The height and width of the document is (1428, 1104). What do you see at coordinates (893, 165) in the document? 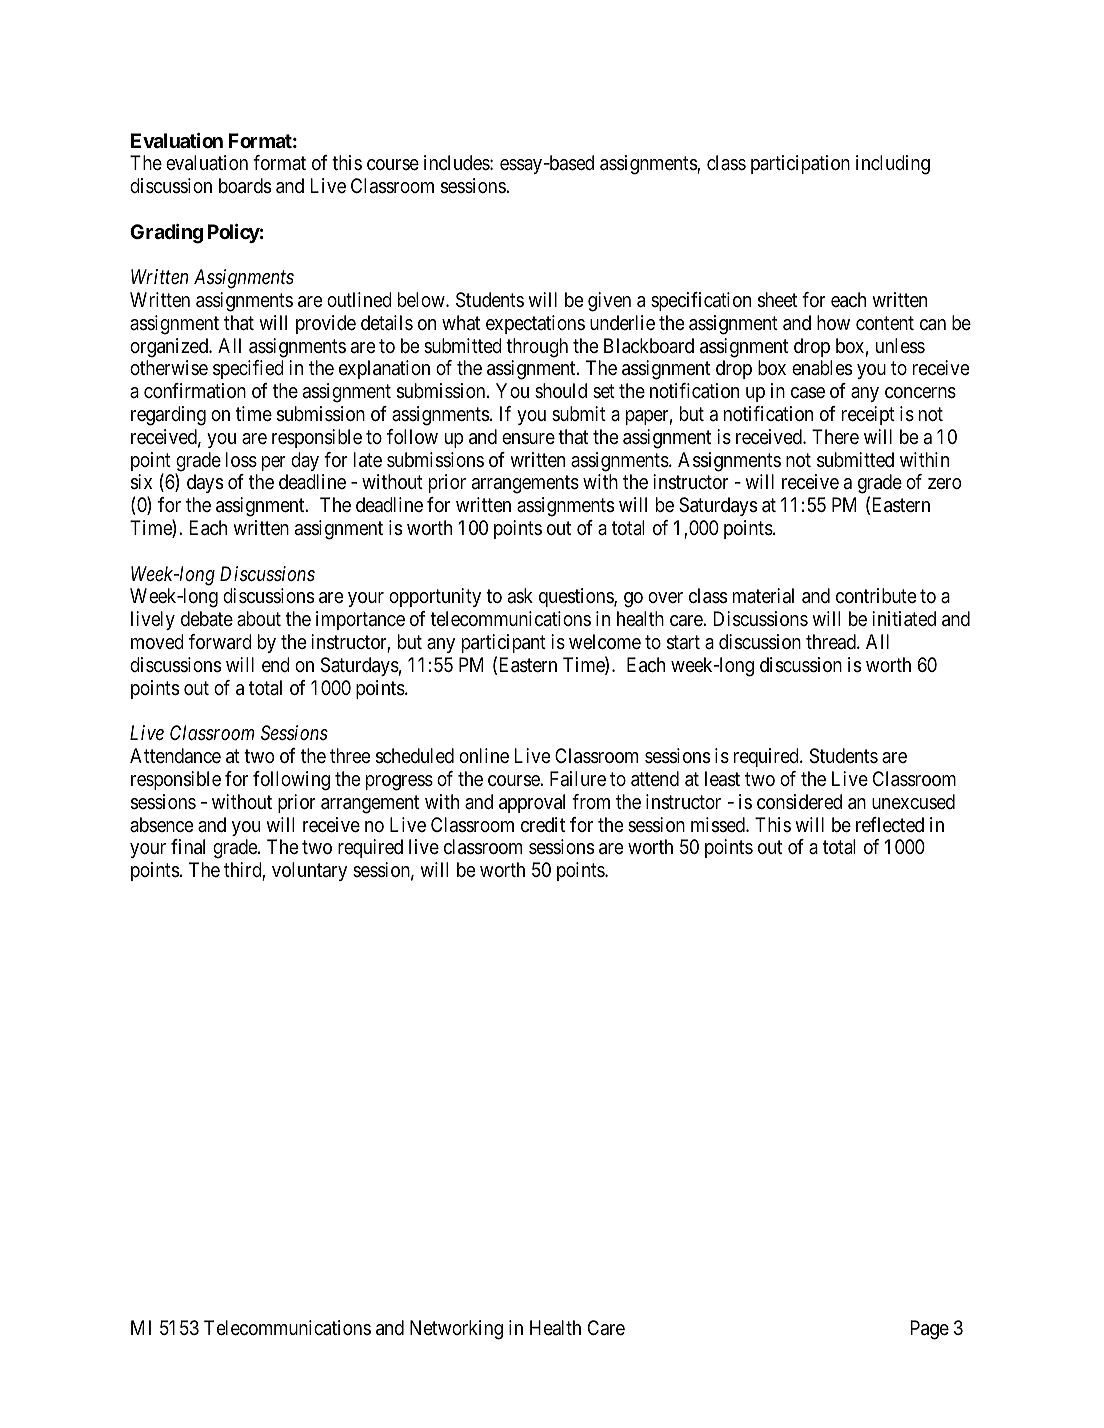
I see `including` at bounding box center [893, 165].
